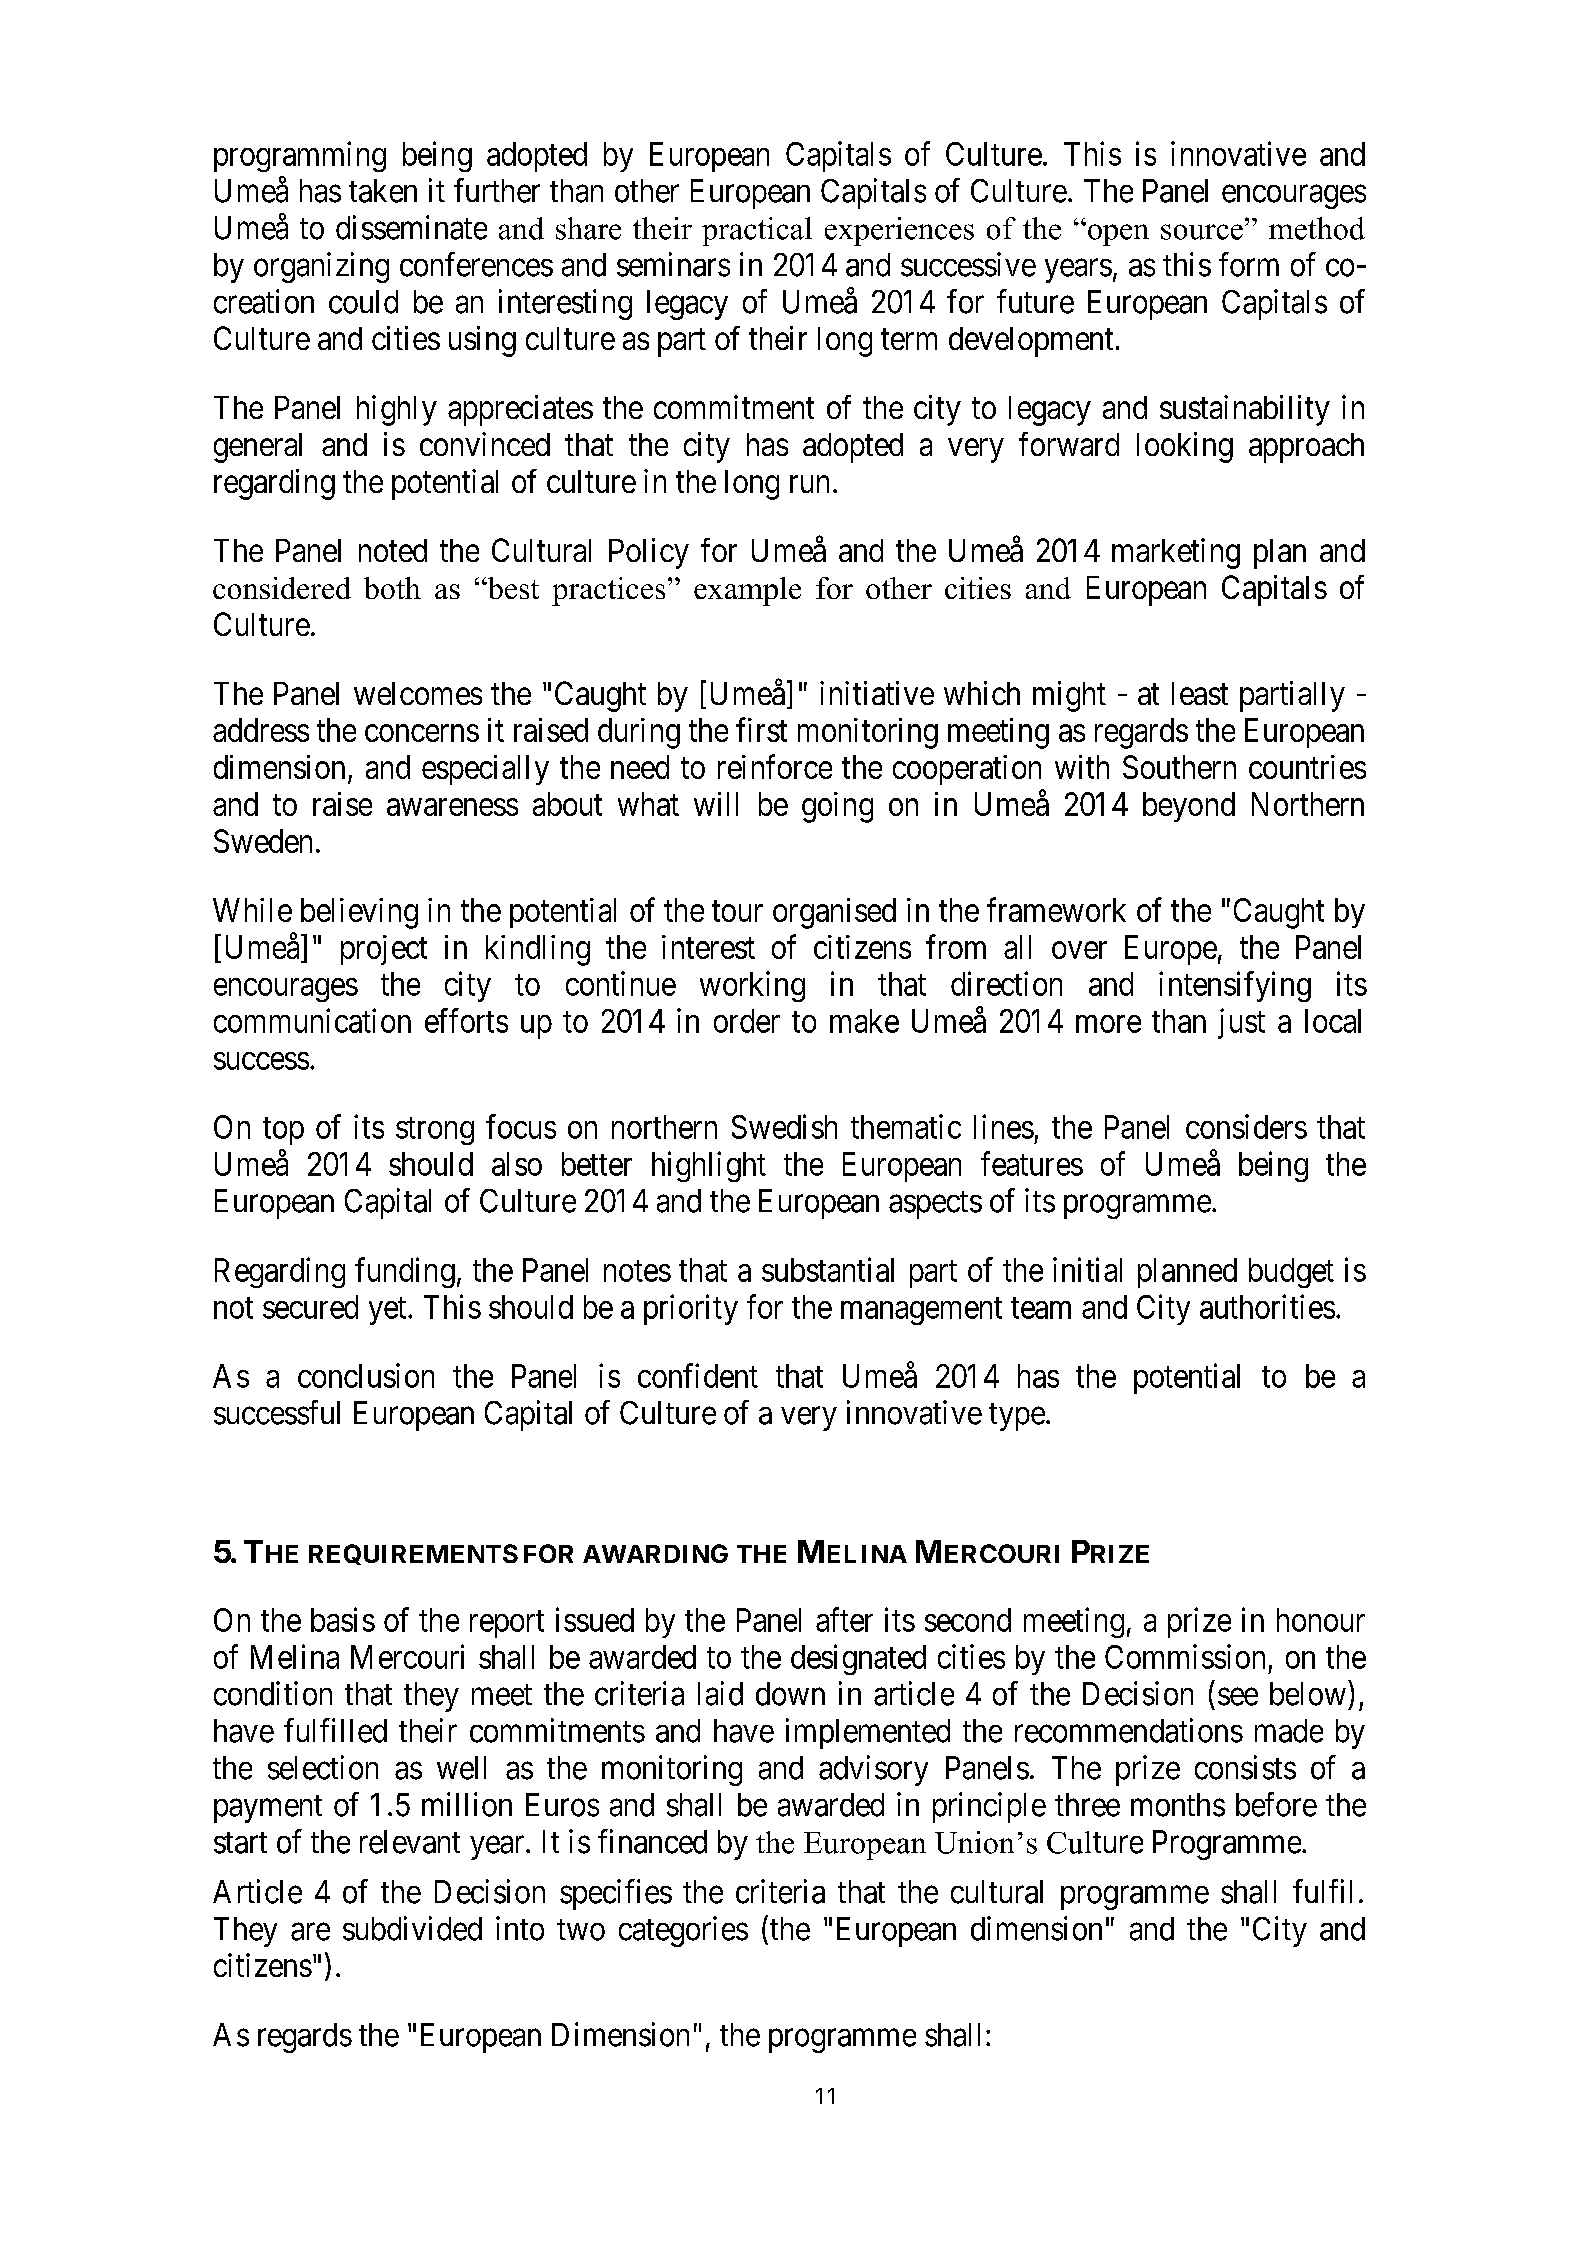  What do you see at coordinates (485, 770) in the screenshot?
I see `especially` at bounding box center [485, 770].
